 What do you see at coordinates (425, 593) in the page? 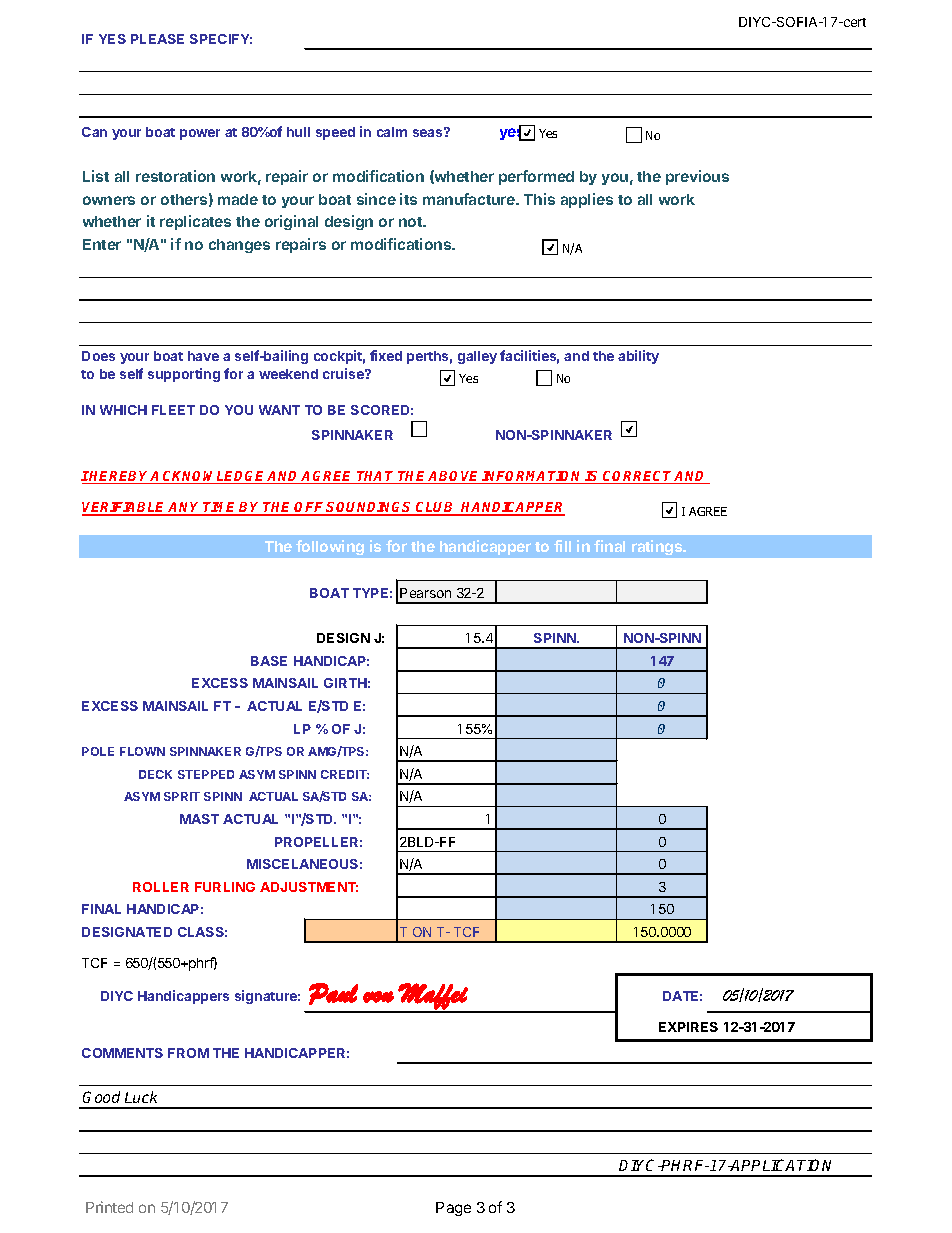
I see `Pearson` at bounding box center [425, 593].
